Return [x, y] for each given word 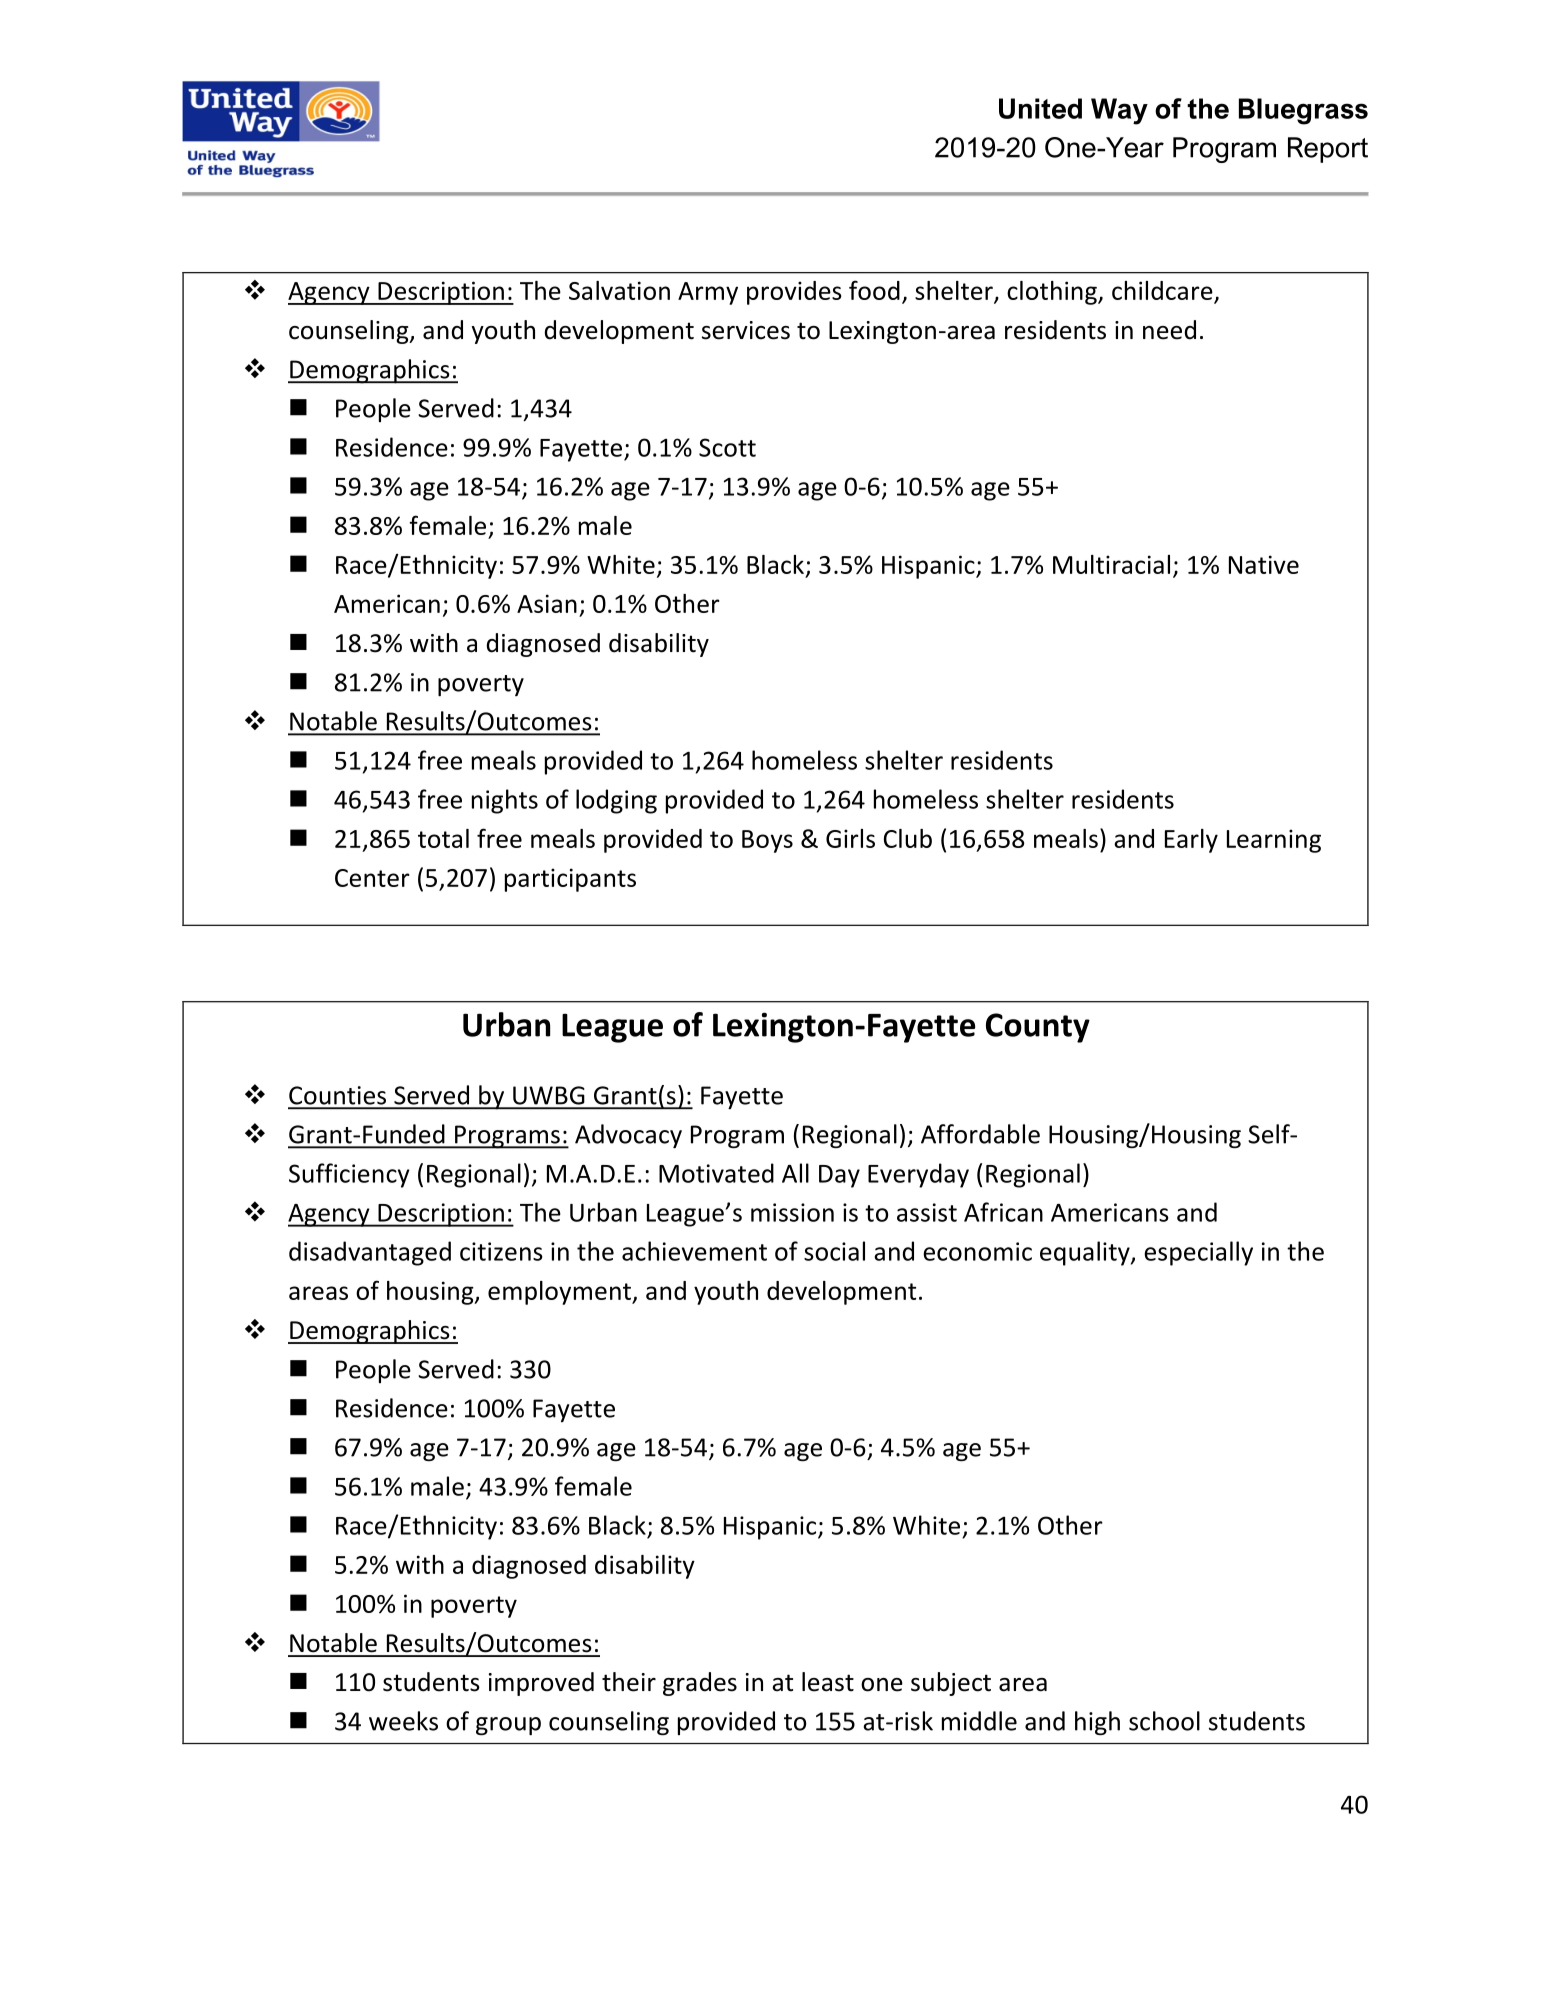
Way [1119, 111]
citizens [501, 1251]
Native [1264, 564]
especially [1198, 1253]
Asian [547, 603]
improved [541, 1684]
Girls [850, 838]
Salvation [619, 290]
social [834, 1251]
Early [1191, 841]
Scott [727, 447]
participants [570, 880]
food [874, 290]
